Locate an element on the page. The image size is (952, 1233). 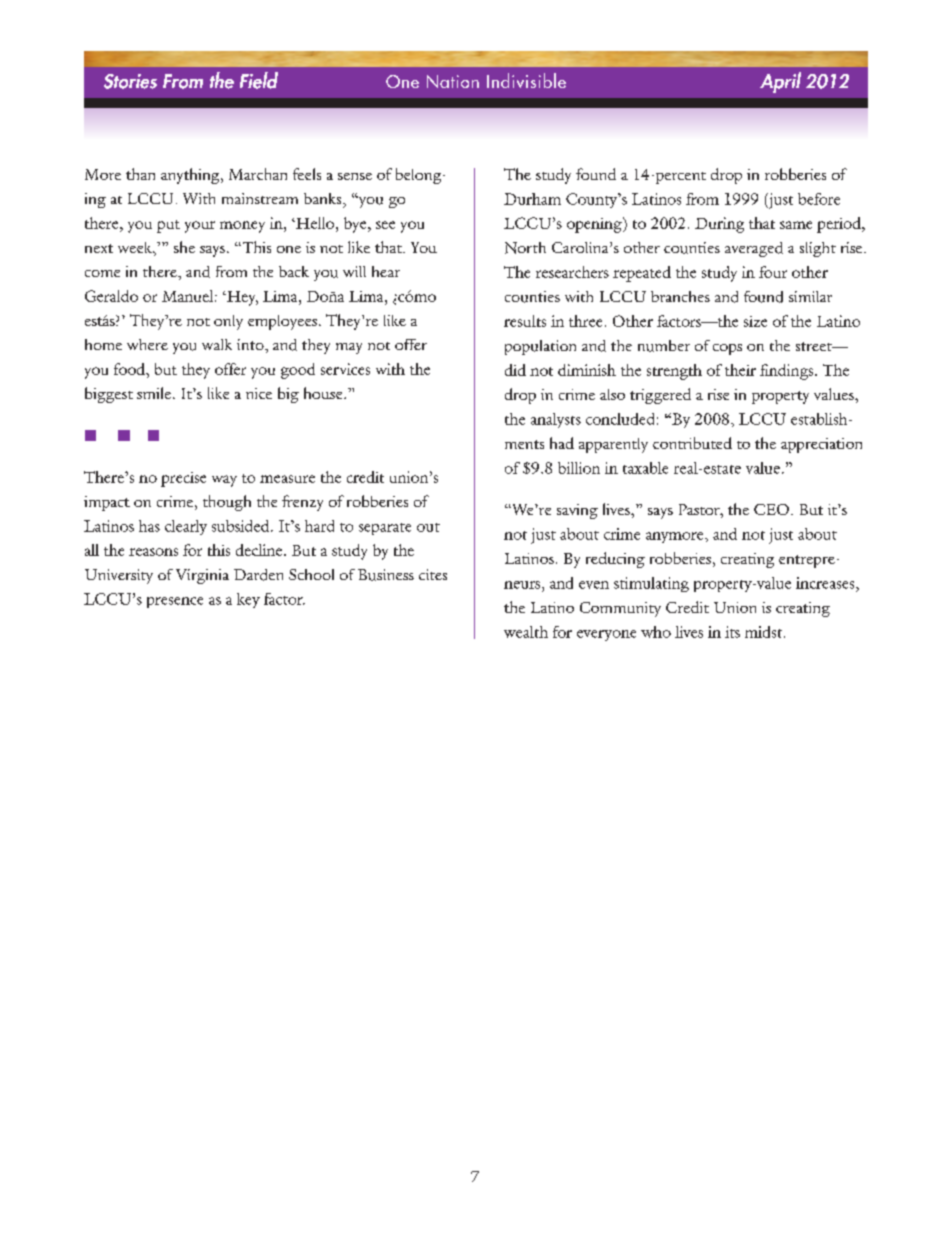
their is located at coordinates (740, 370).
